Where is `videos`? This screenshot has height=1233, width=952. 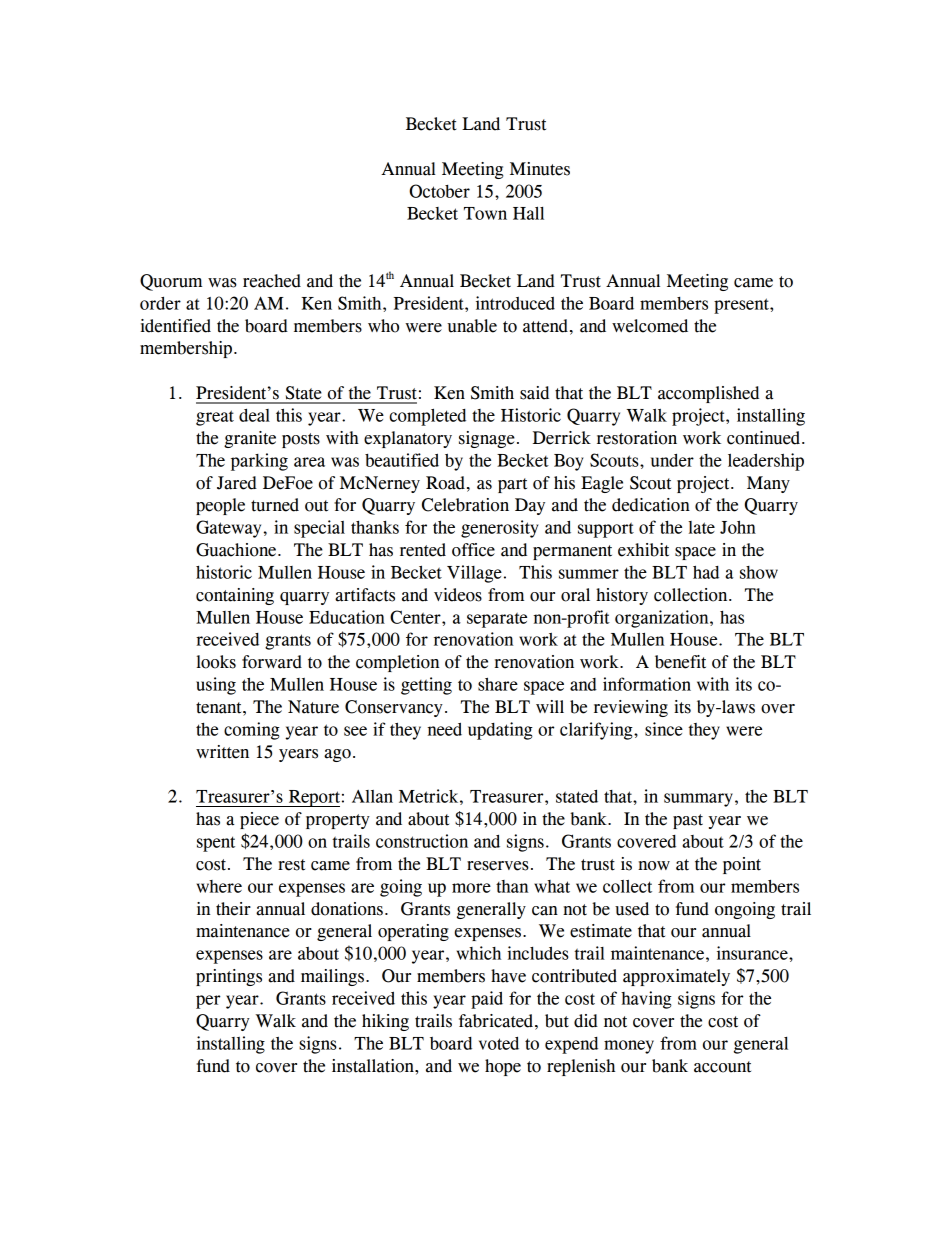 videos is located at coordinates (458, 595).
